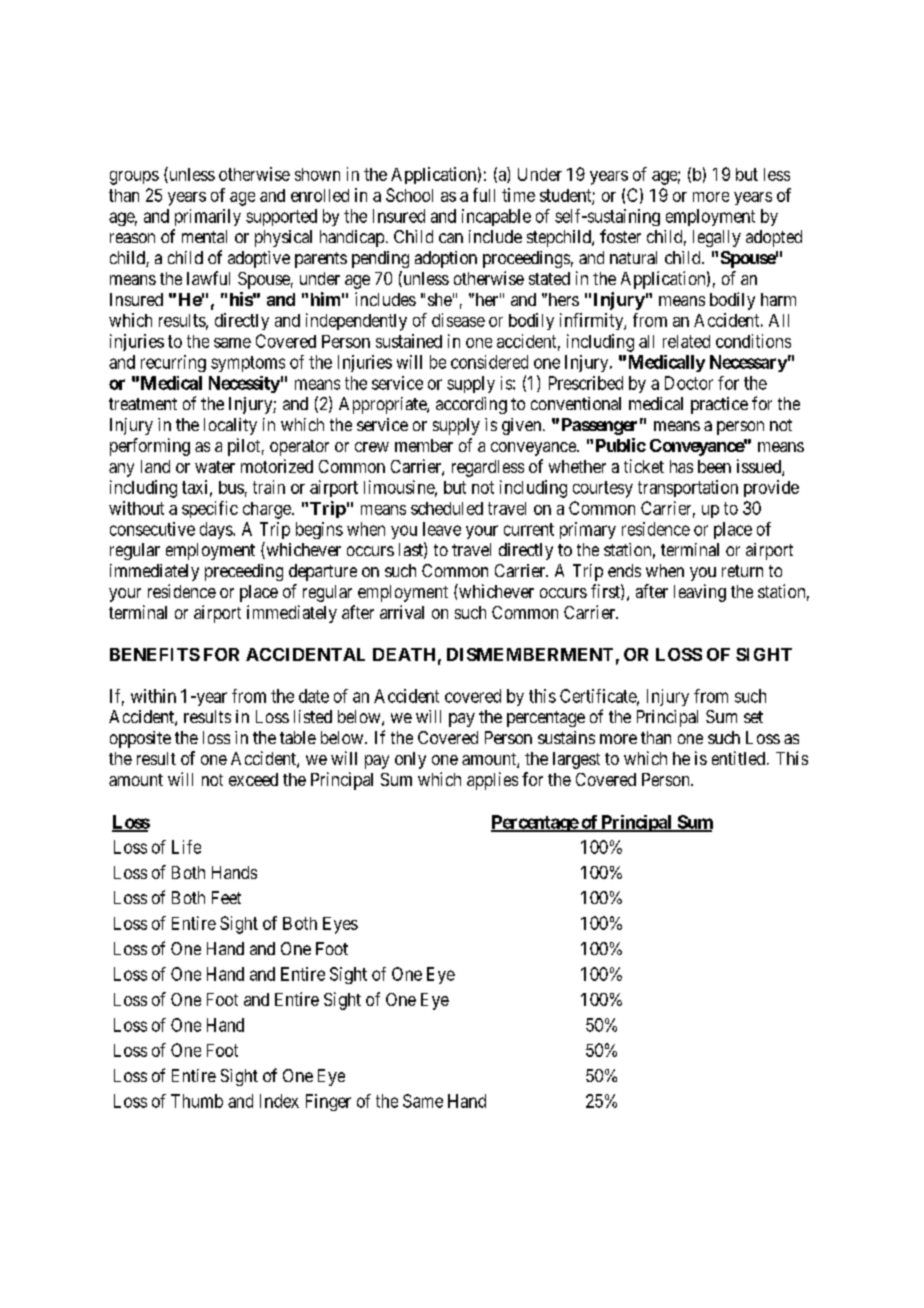 This screenshot has height=1308, width=924. What do you see at coordinates (700, 593) in the screenshot?
I see `leaving` at bounding box center [700, 593].
